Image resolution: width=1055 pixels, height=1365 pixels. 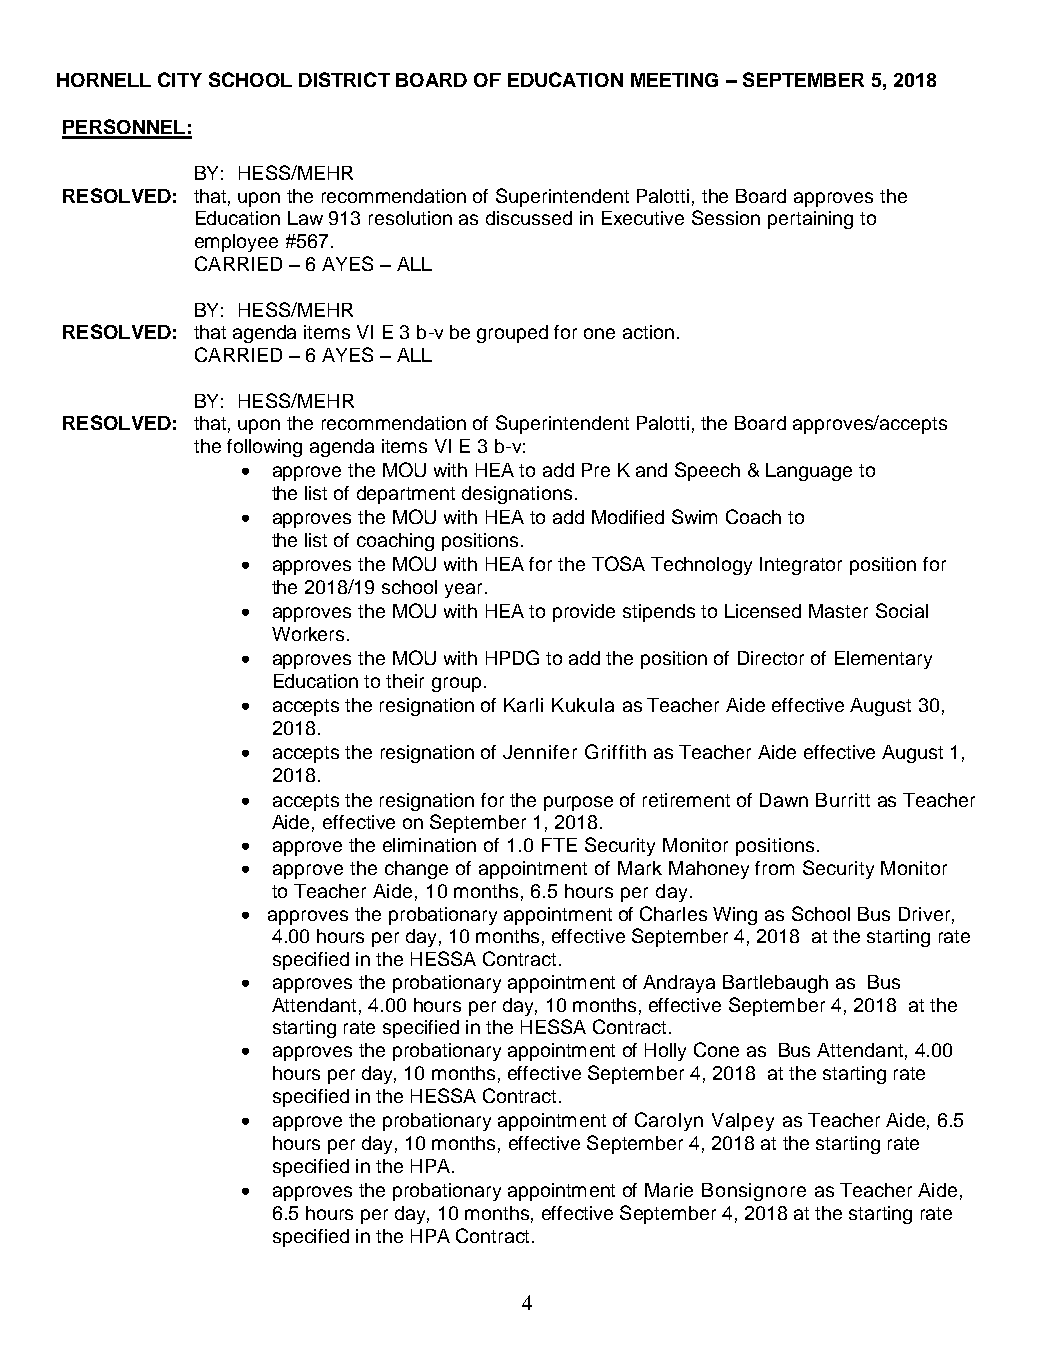 What do you see at coordinates (669, 1121) in the screenshot?
I see `Carolyn` at bounding box center [669, 1121].
